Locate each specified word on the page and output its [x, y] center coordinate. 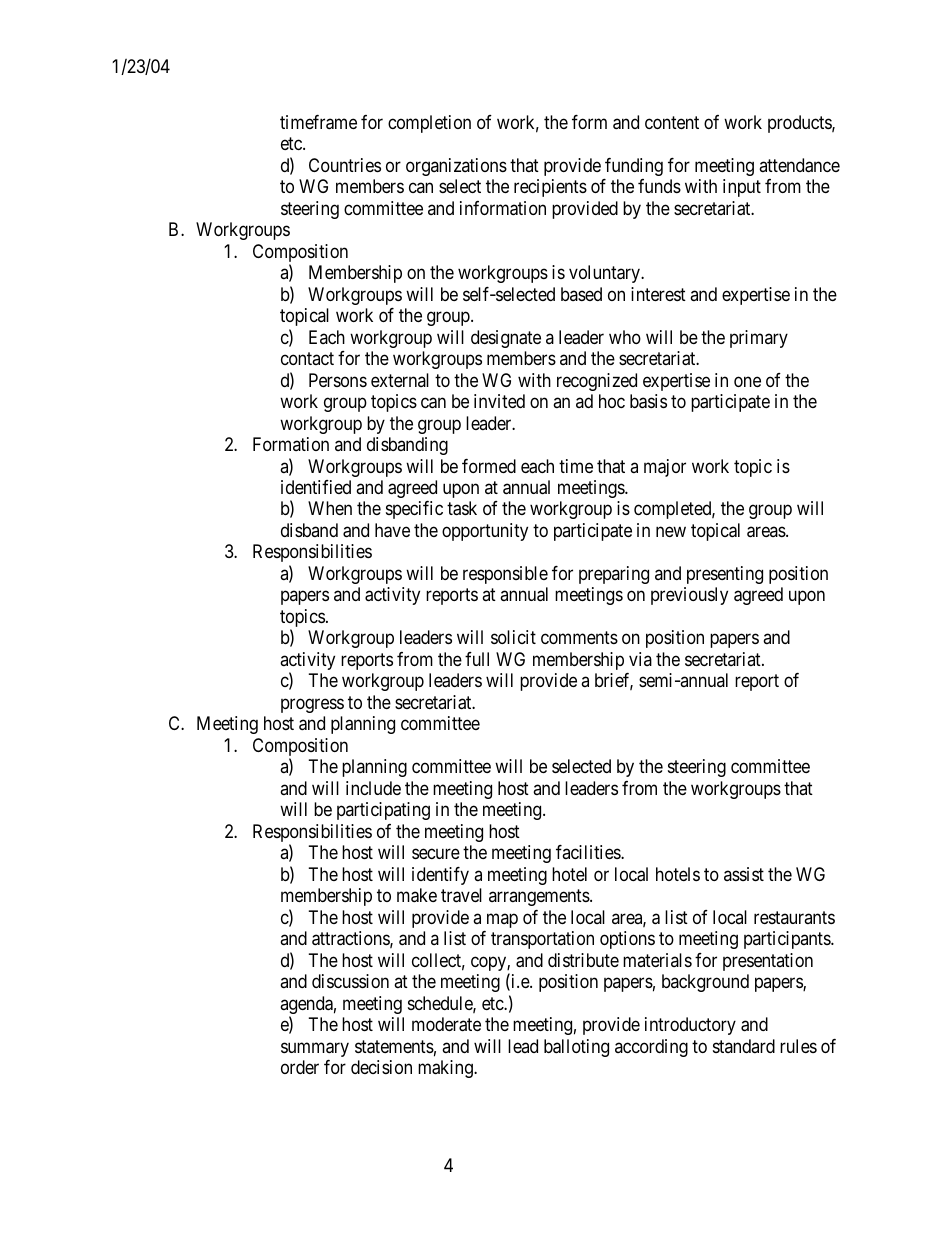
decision [381, 1067]
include [373, 788]
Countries [345, 165]
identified [316, 487]
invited [499, 401]
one [747, 381]
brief [614, 681]
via [640, 659]
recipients [550, 188]
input [742, 188]
